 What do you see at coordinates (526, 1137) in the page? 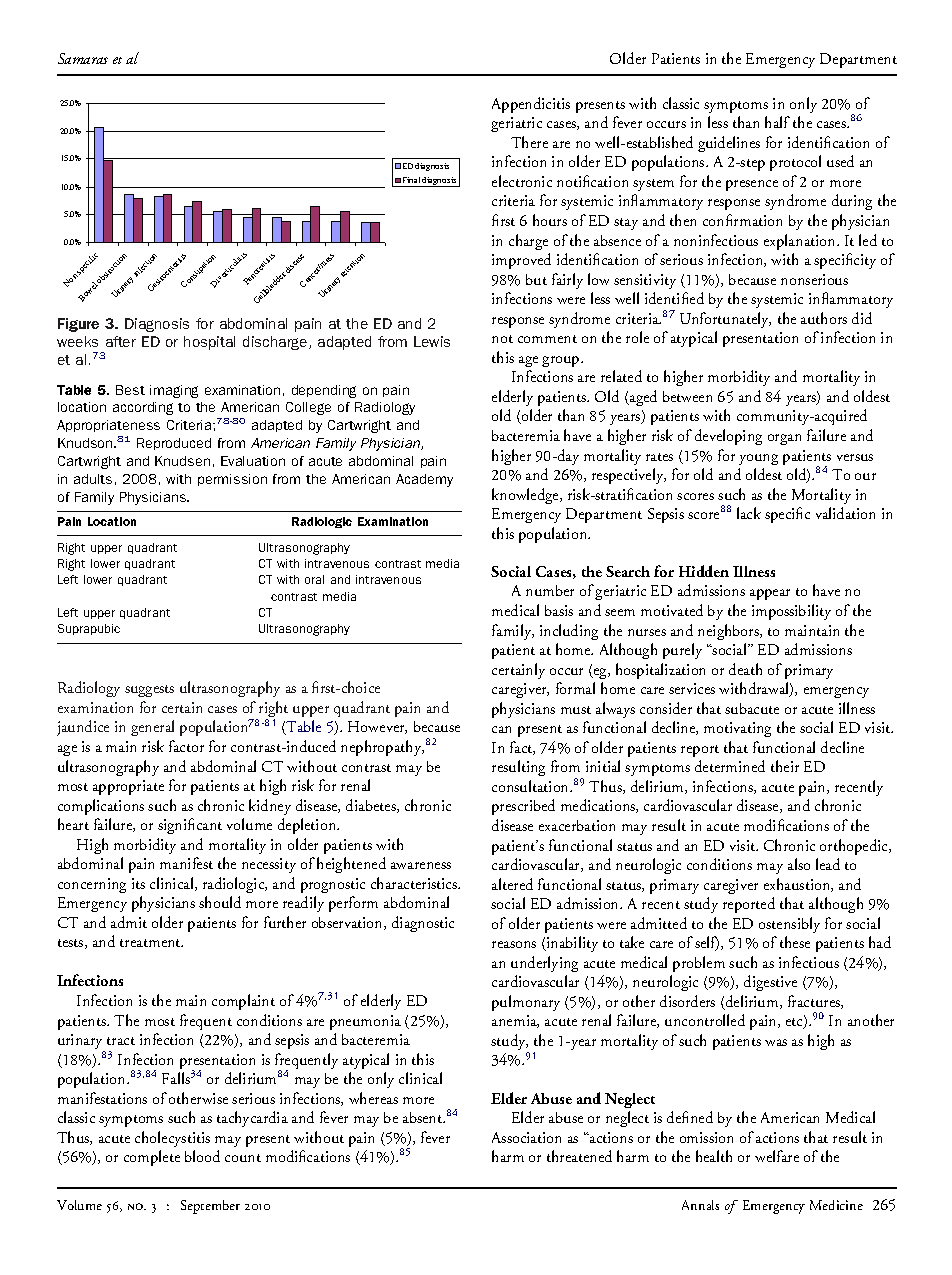
I see `Association` at bounding box center [526, 1137].
